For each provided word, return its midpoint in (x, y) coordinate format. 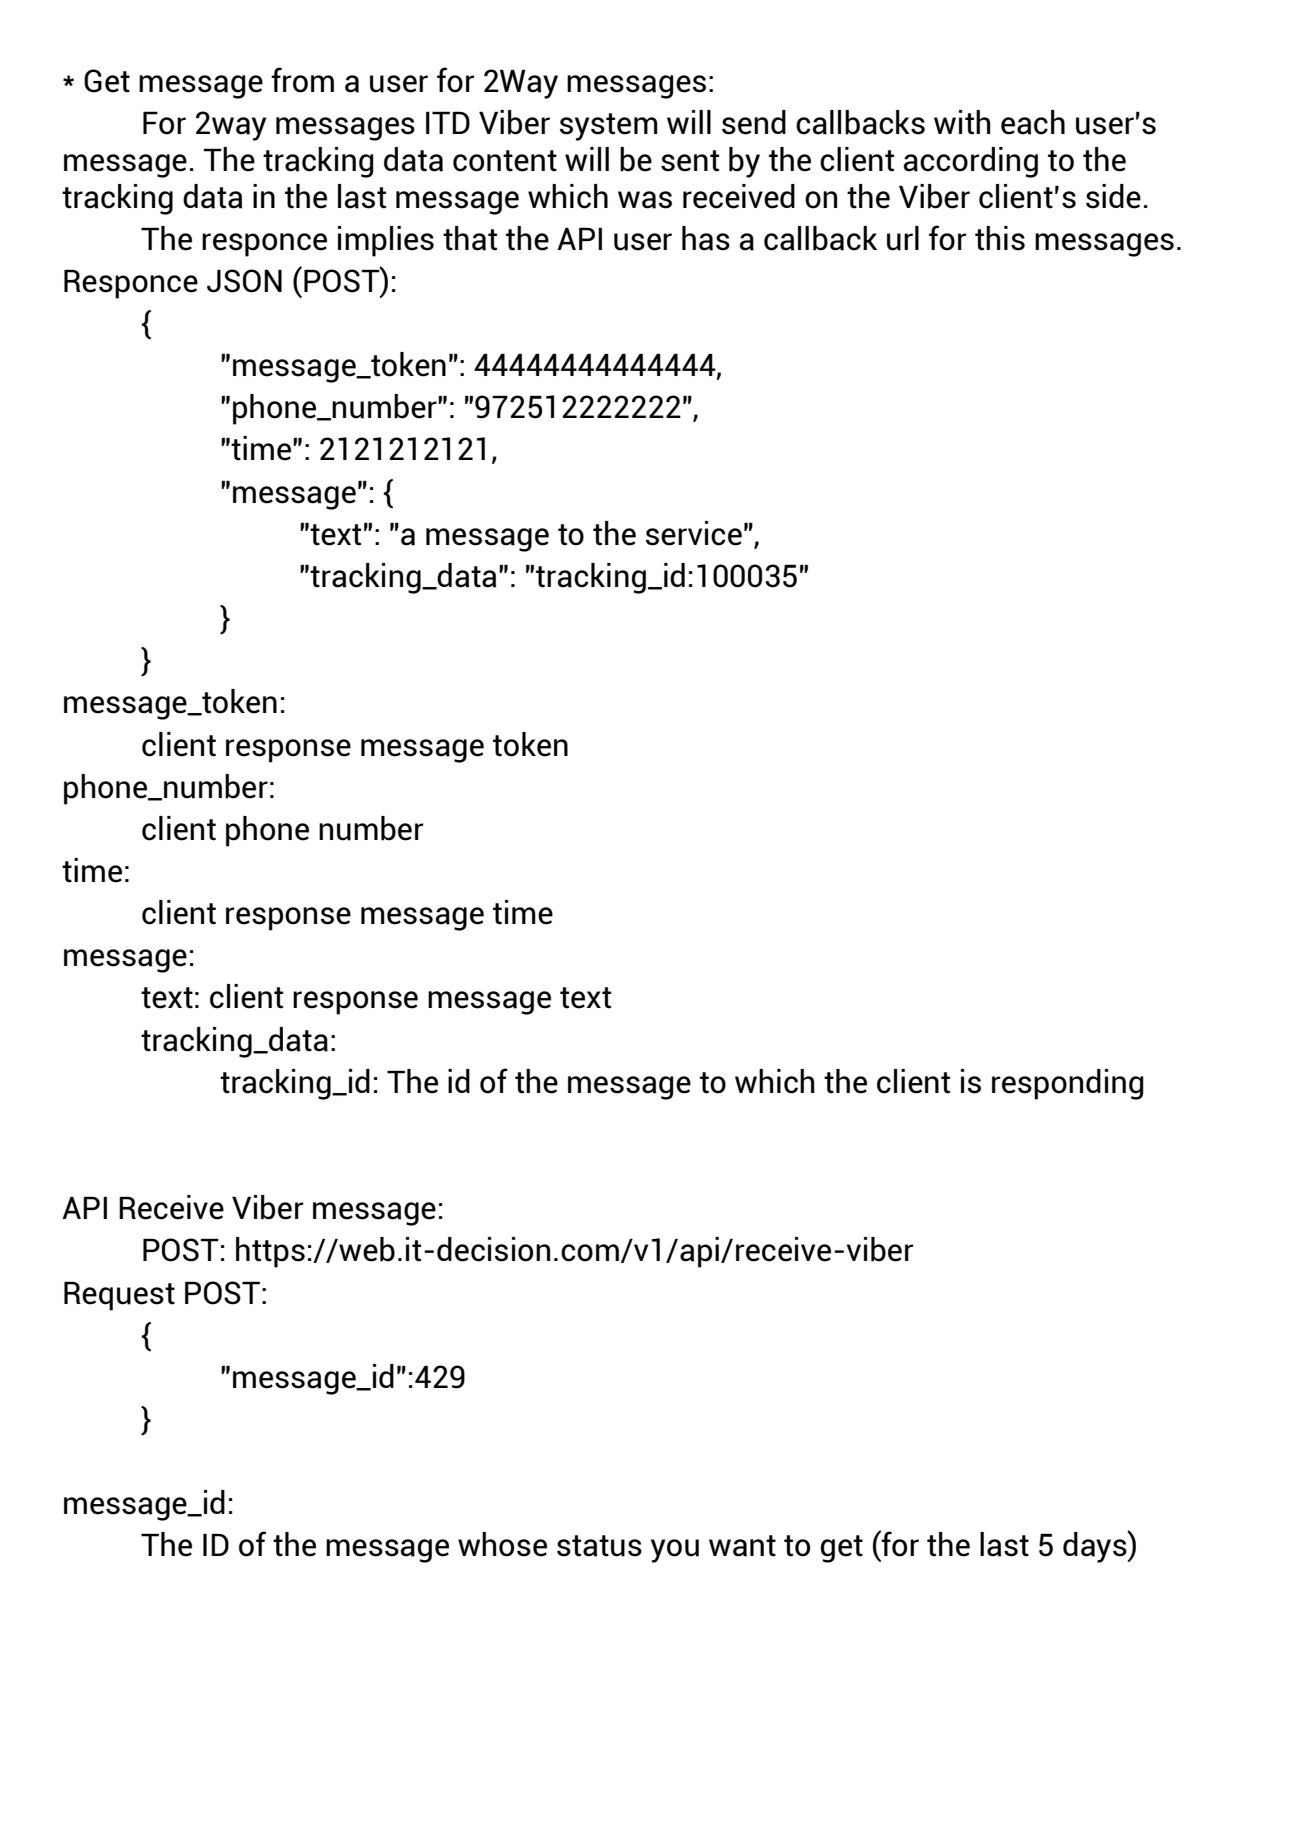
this (1000, 238)
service (694, 533)
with (962, 122)
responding (1068, 1084)
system (609, 127)
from (302, 80)
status (599, 1546)
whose (502, 1544)
